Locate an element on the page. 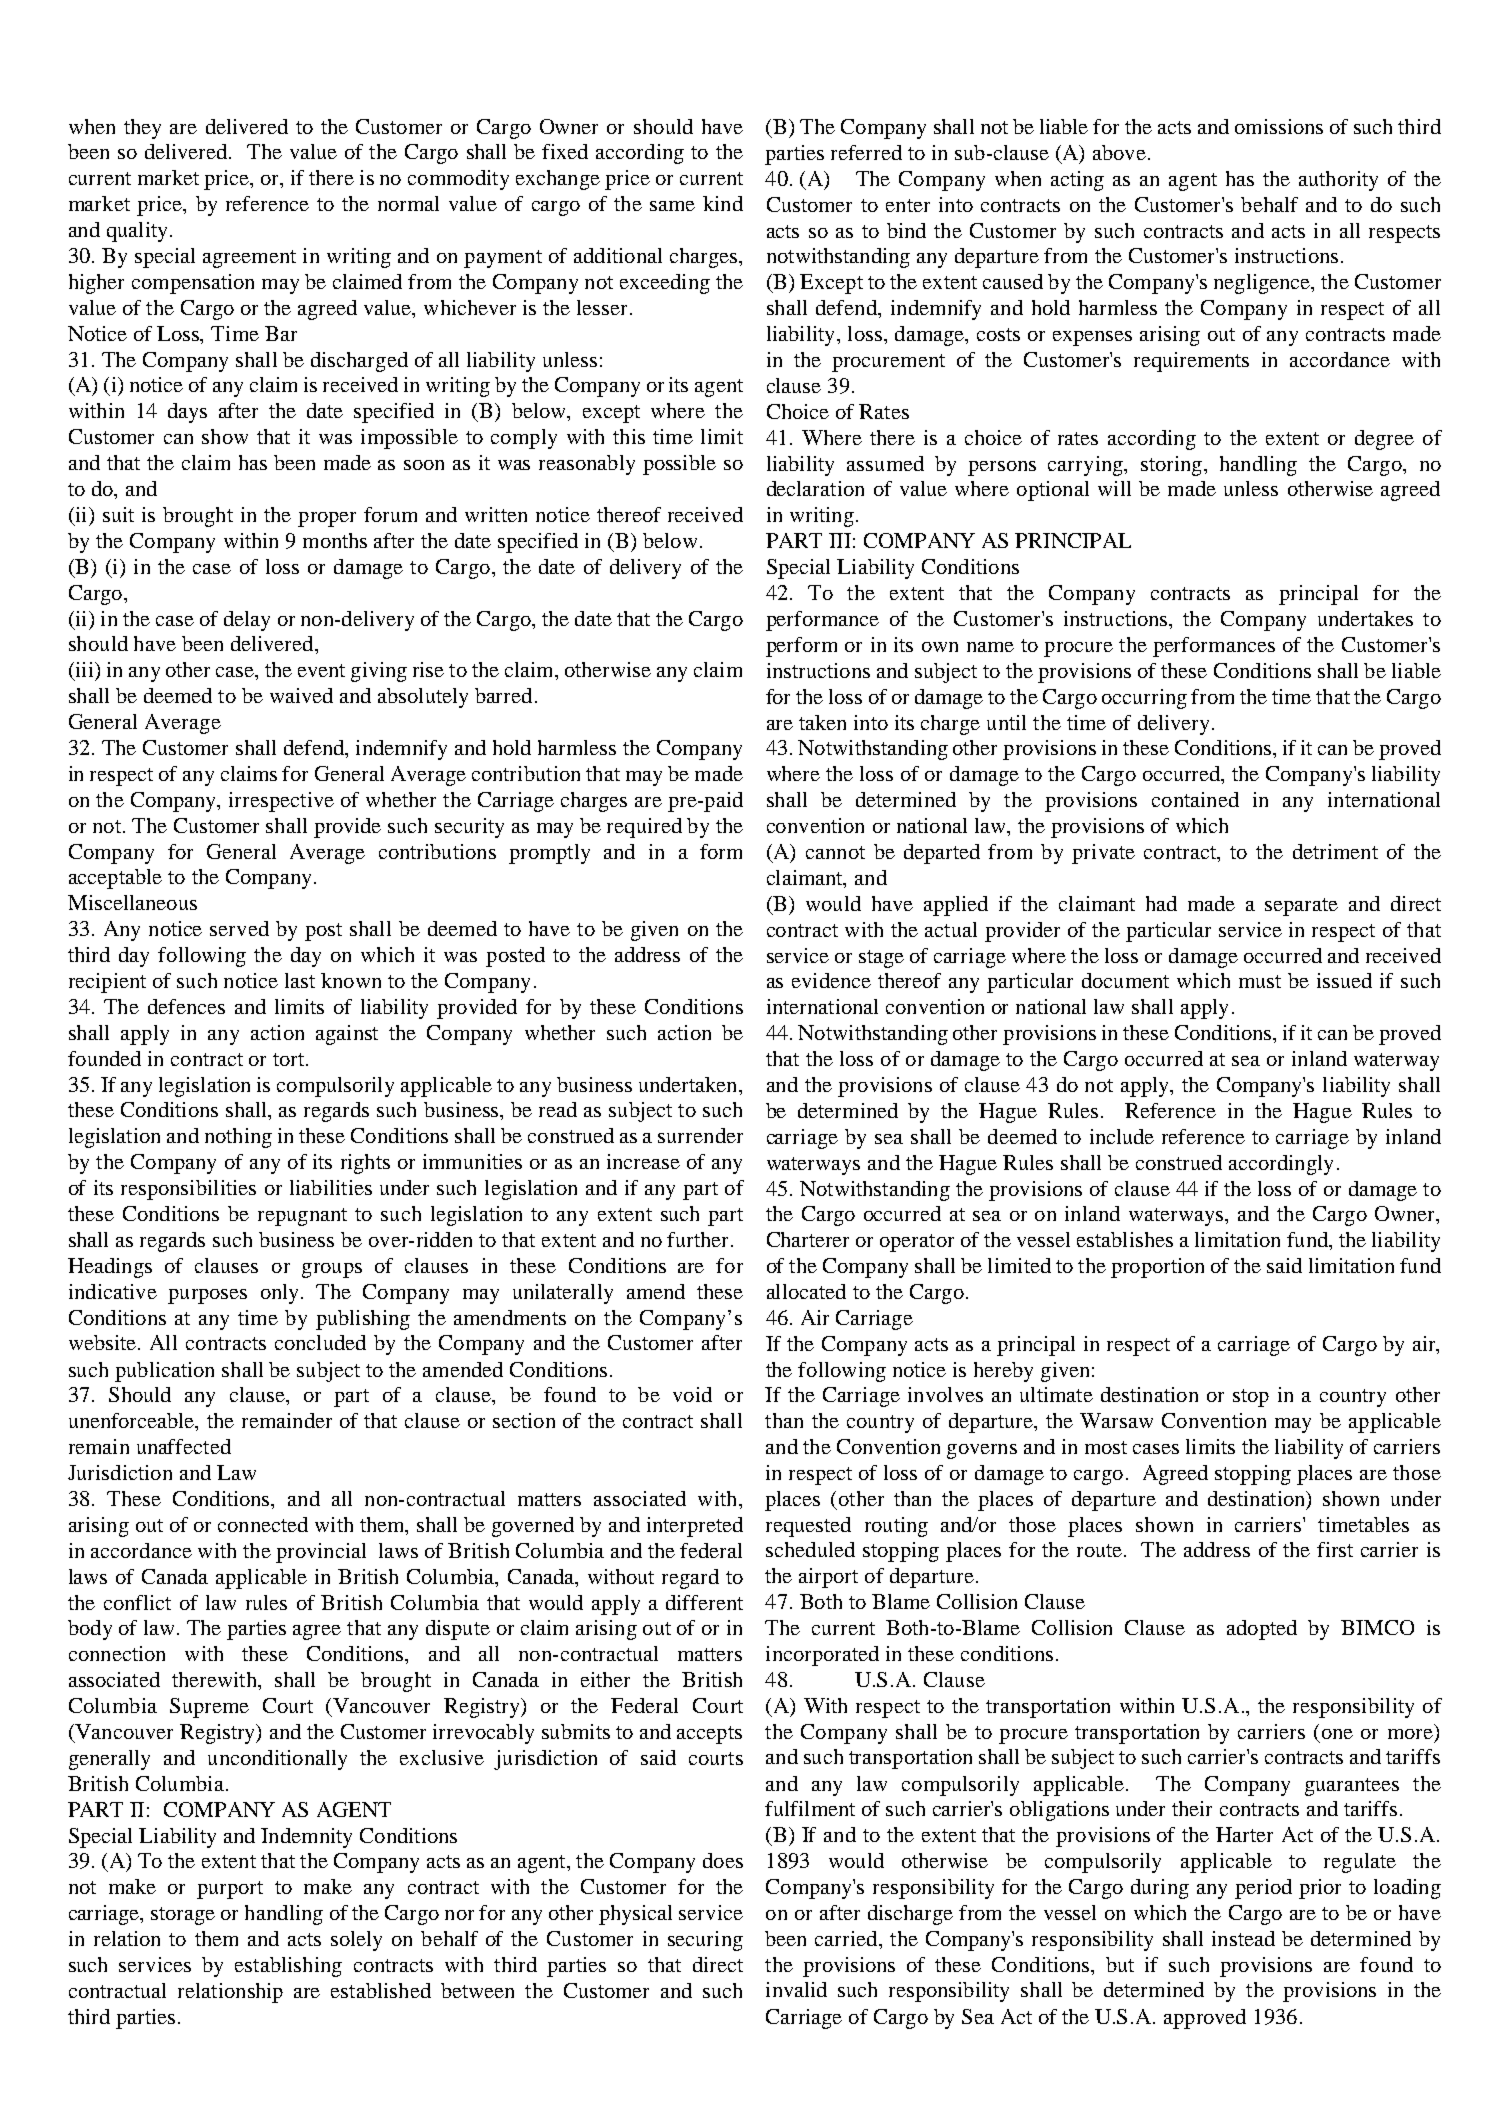 This document has width=1489, height=2106. cannot is located at coordinates (835, 852).
